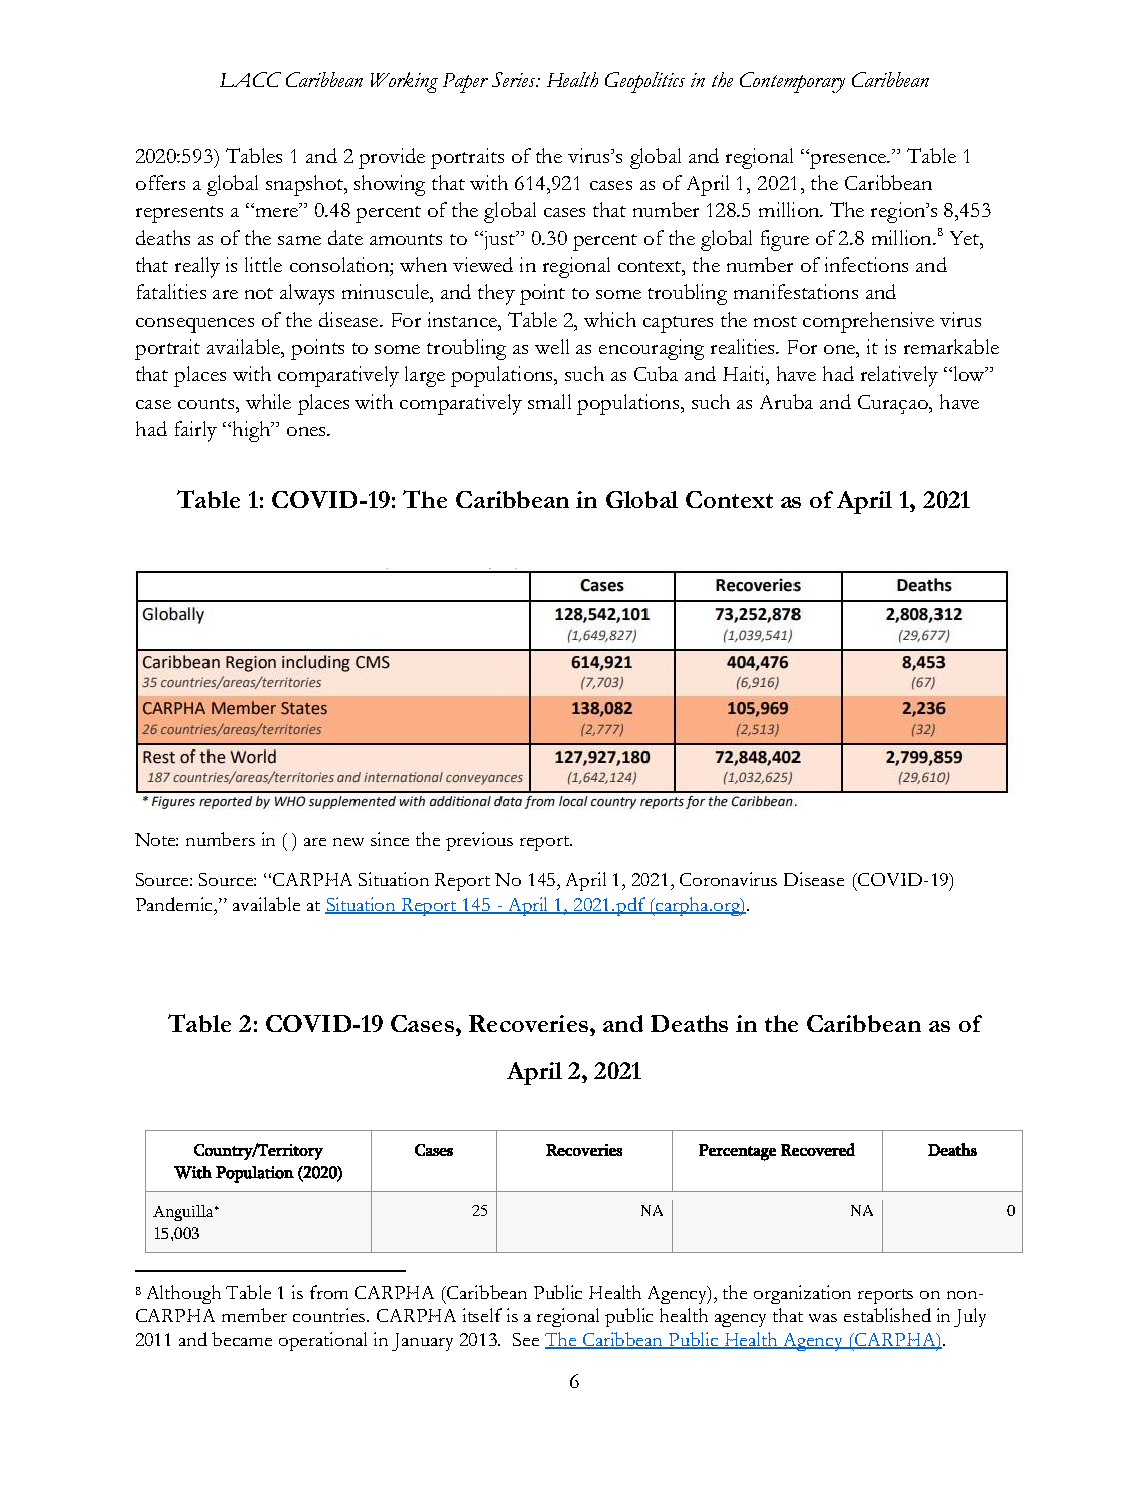 The width and height of the screenshot is (1148, 1486). What do you see at coordinates (390, 839) in the screenshot?
I see `since` at bounding box center [390, 839].
